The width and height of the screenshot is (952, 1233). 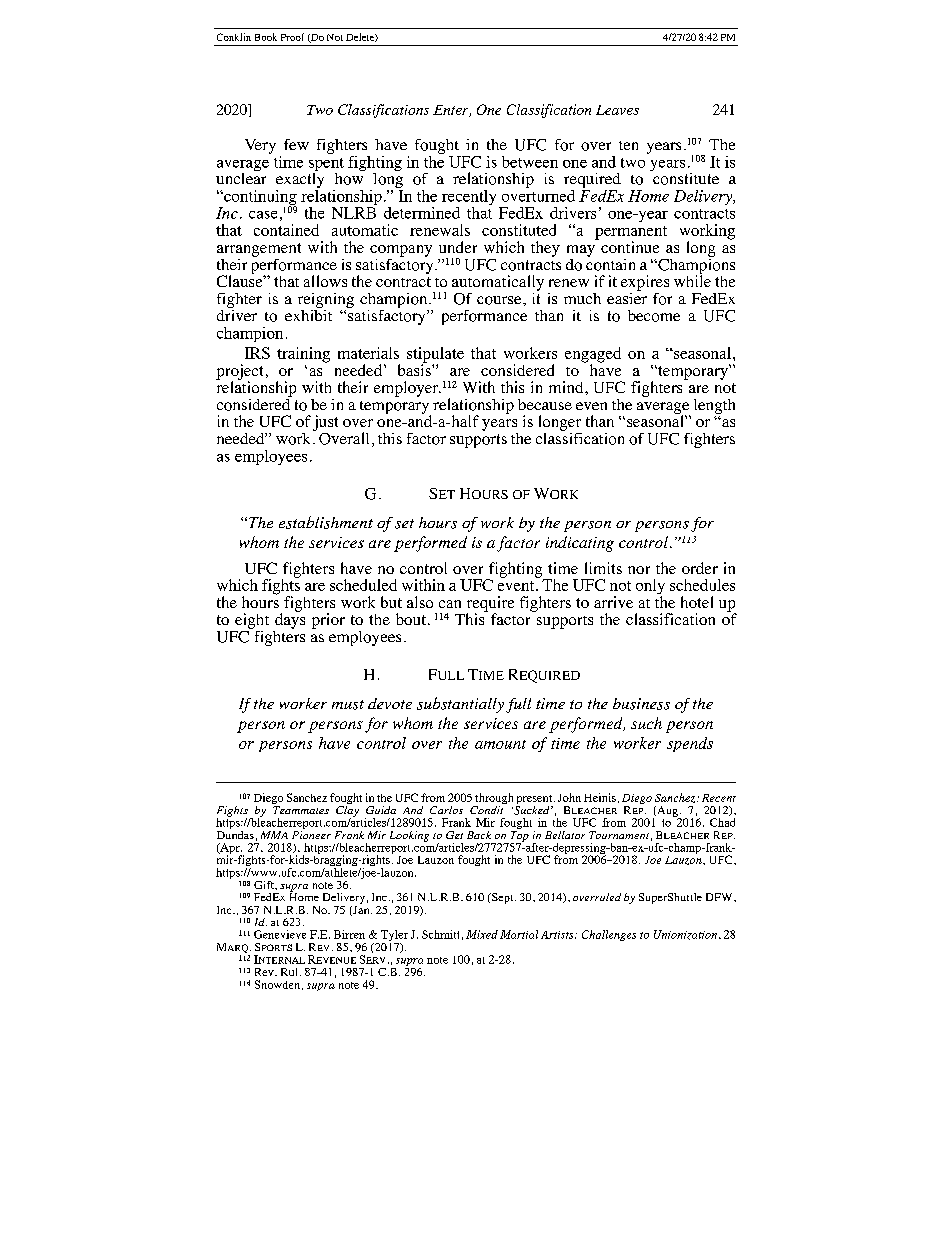 What do you see at coordinates (460, 705) in the screenshot?
I see `substantially` at bounding box center [460, 705].
